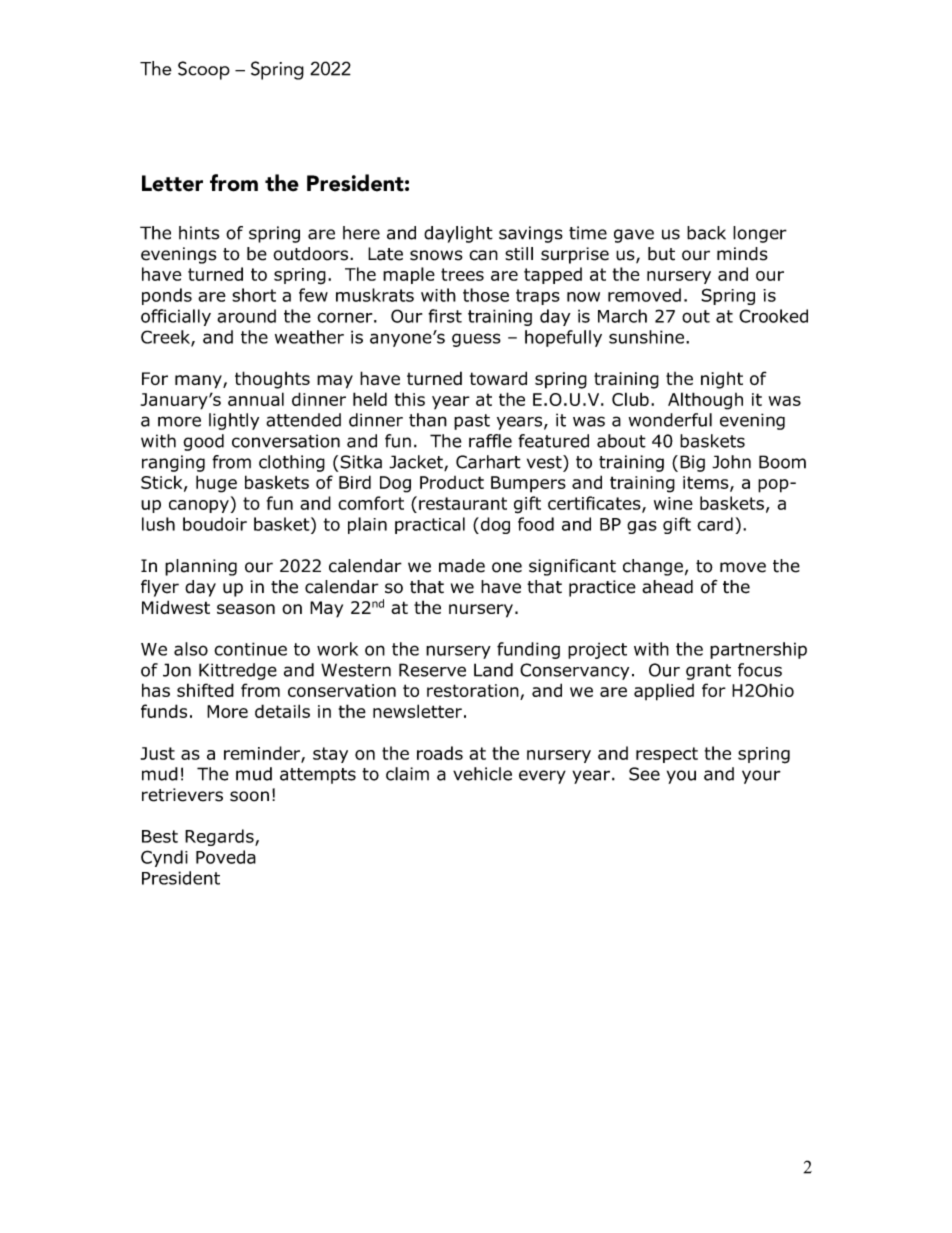 This screenshot has height=1233, width=952. I want to click on back, so click(706, 233).
